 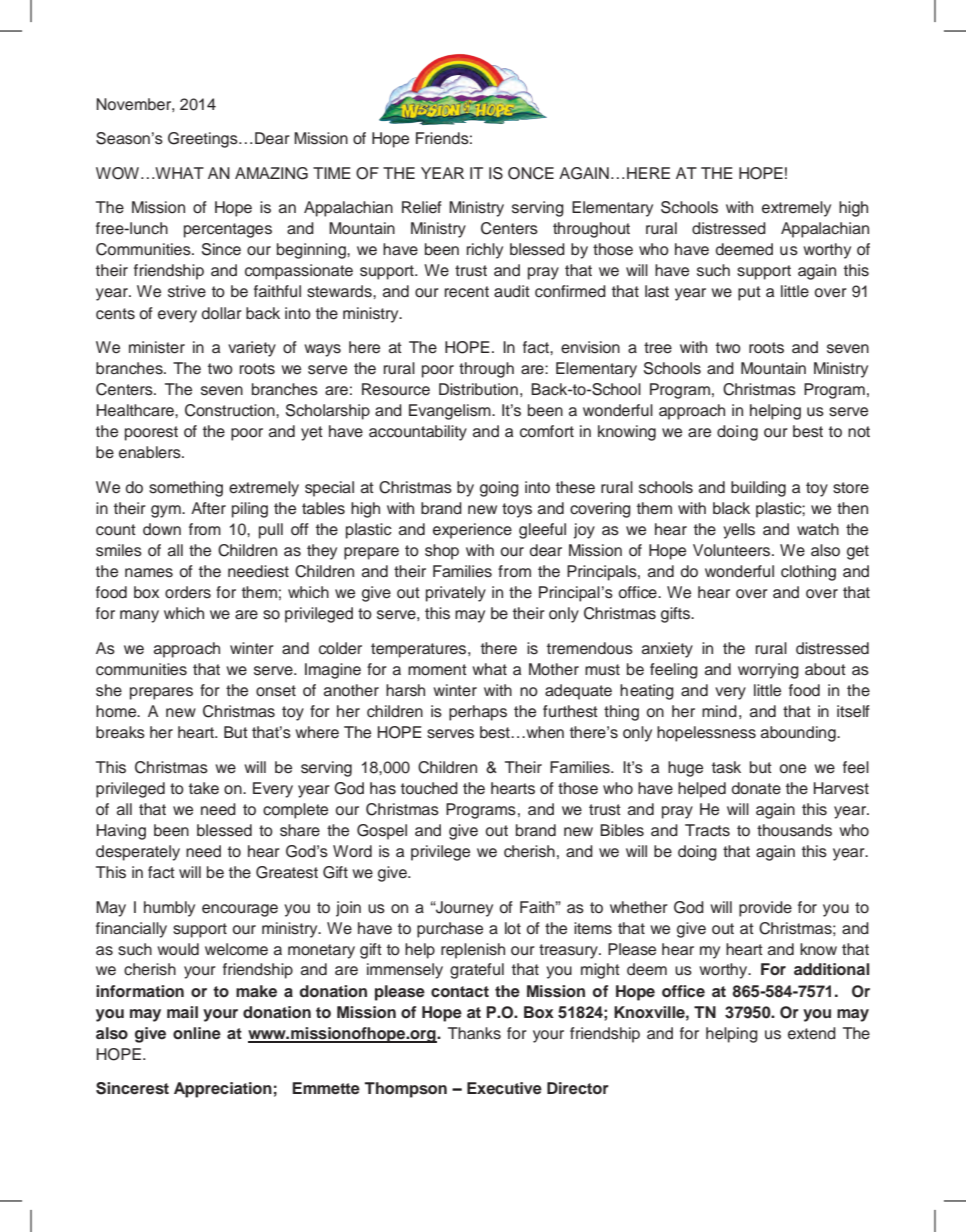 I want to click on put, so click(x=749, y=293).
